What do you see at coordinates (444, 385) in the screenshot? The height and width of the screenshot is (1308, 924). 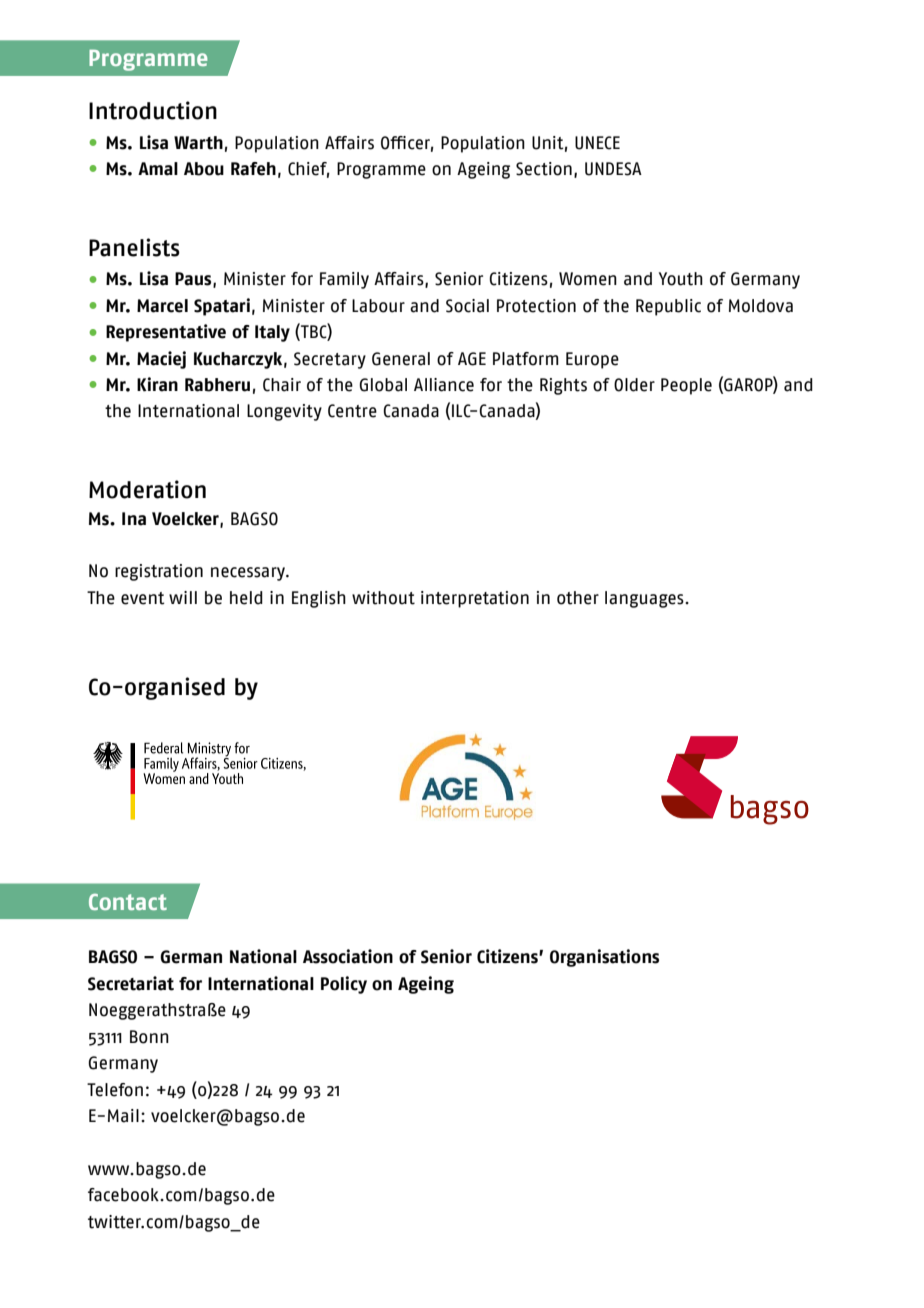 I see `Alliance` at bounding box center [444, 385].
